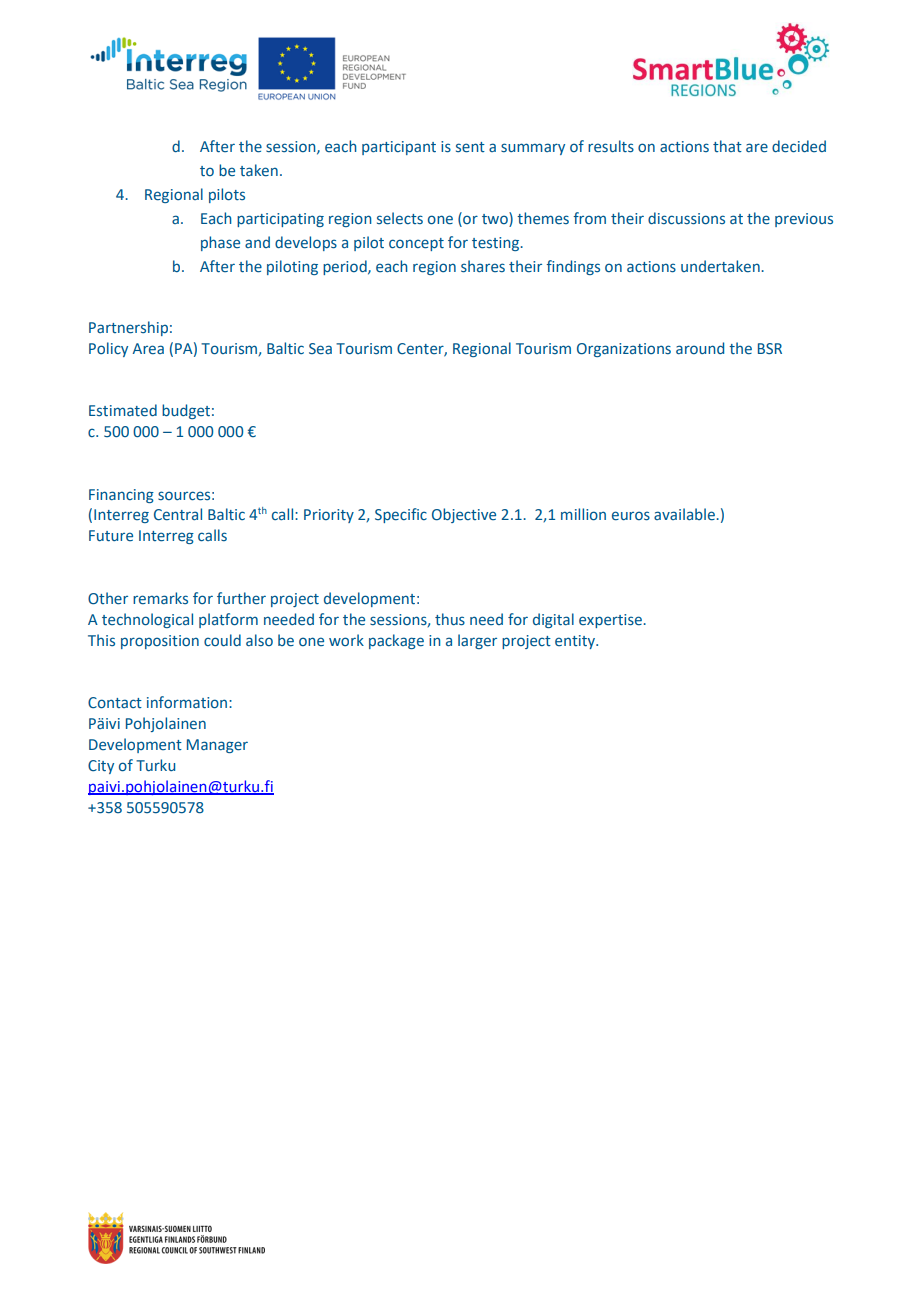  What do you see at coordinates (727, 146) in the screenshot?
I see `that` at bounding box center [727, 146].
